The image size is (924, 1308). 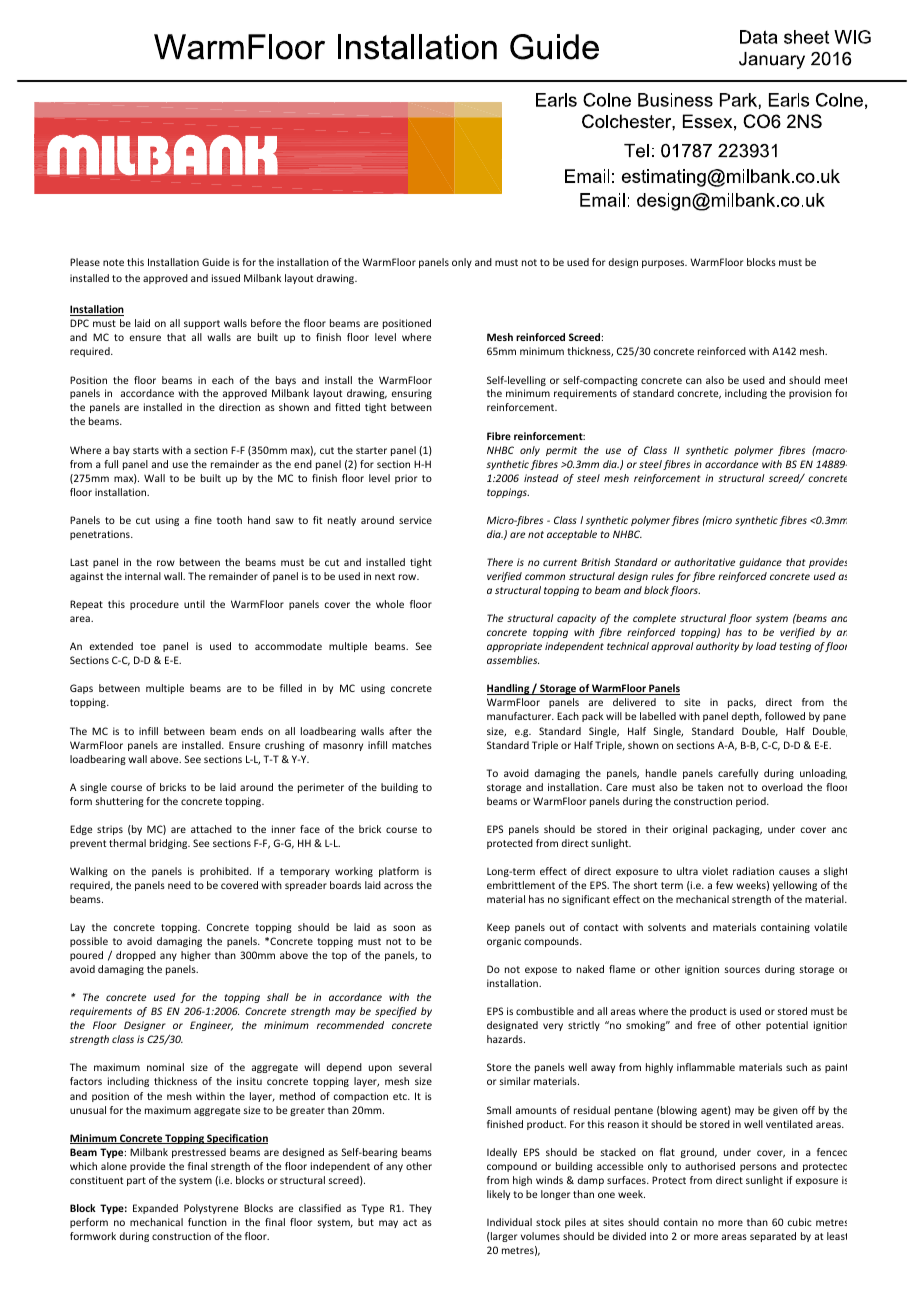 What do you see at coordinates (785, 716) in the screenshot?
I see `followed` at bounding box center [785, 716].
